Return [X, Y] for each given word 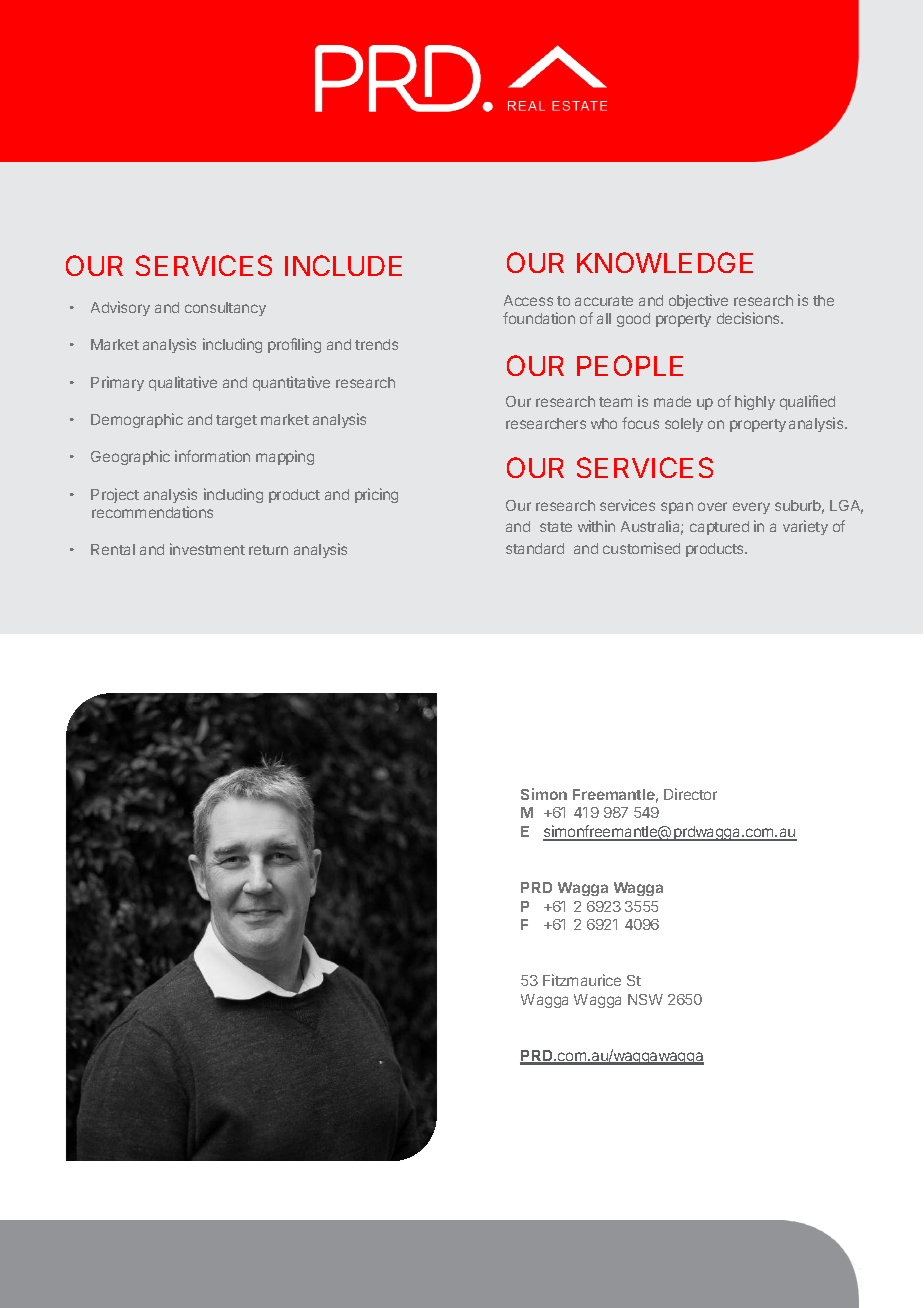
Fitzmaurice [582, 980]
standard [535, 548]
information [212, 456]
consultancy [225, 309]
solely [684, 425]
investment [207, 549]
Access [528, 300]
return [268, 550]
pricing [376, 495]
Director [690, 794]
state [556, 527]
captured [719, 528]
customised [641, 548]
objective [698, 301]
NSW [645, 999]
